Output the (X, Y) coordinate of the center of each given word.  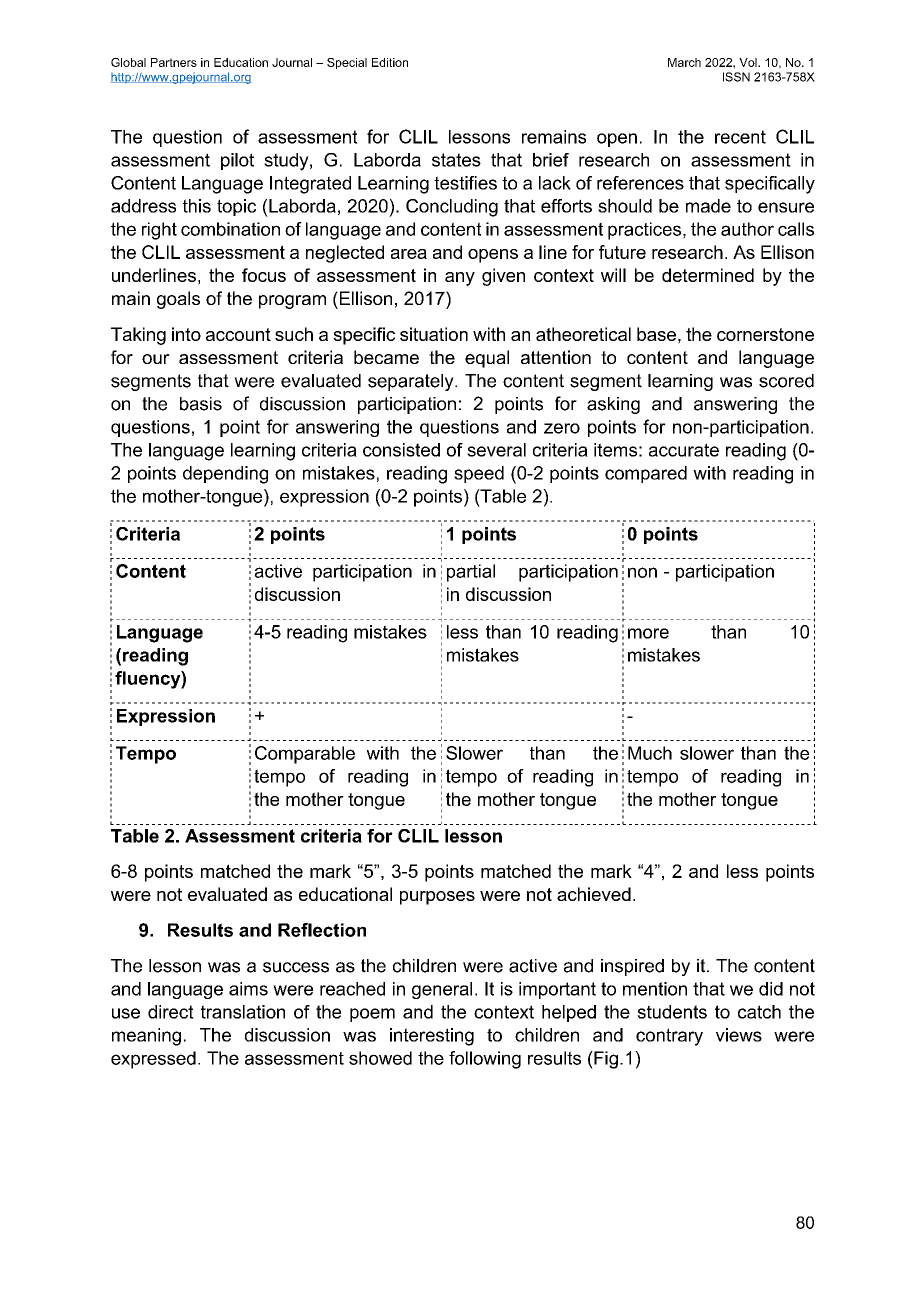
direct (171, 1012)
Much (650, 753)
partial (471, 573)
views (739, 1035)
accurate (684, 450)
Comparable (305, 755)
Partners (174, 62)
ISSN (736, 77)
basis (201, 404)
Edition (390, 62)
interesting (432, 1037)
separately (412, 382)
